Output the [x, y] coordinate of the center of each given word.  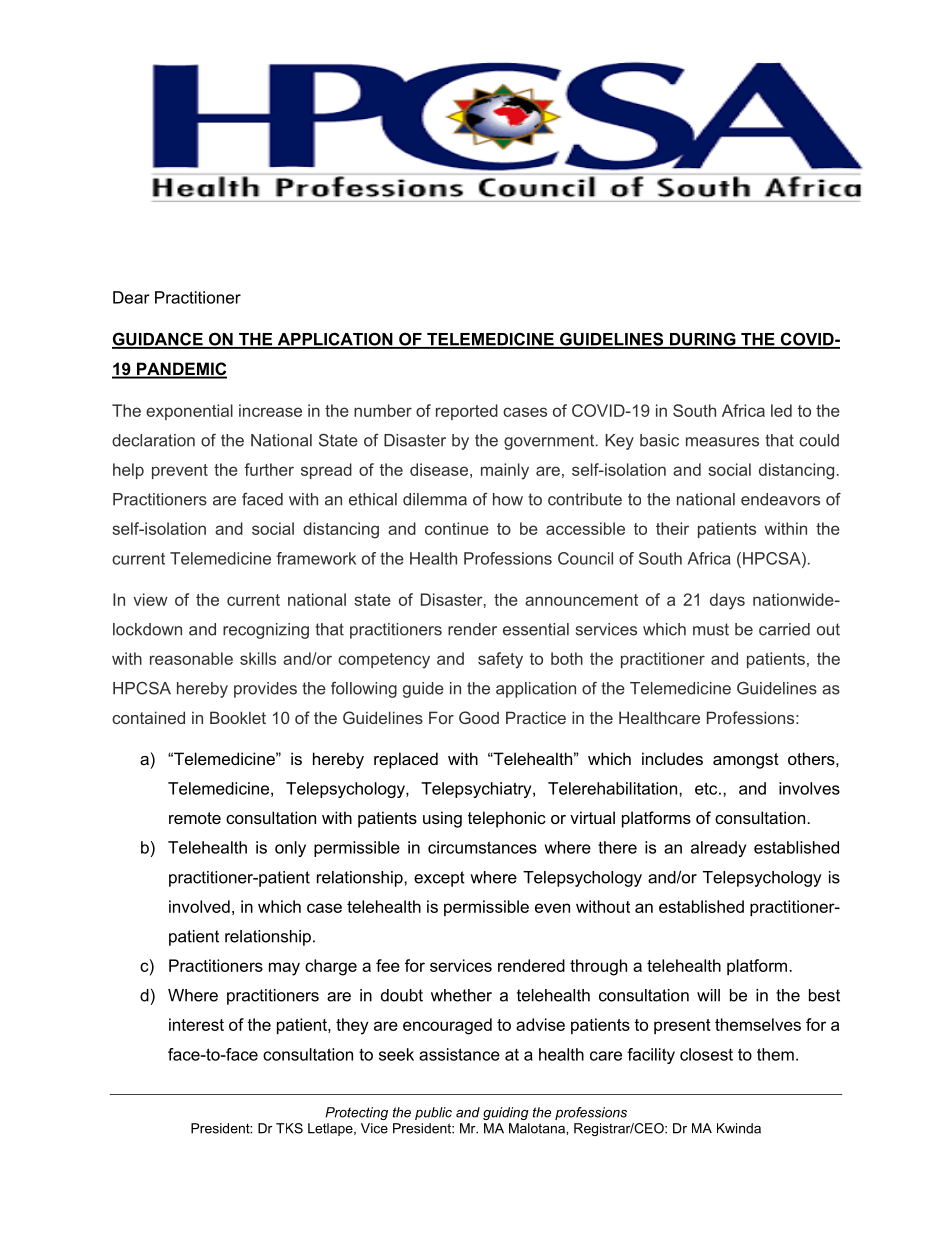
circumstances [482, 847]
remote [195, 818]
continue [457, 528]
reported [467, 412]
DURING [702, 340]
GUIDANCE [158, 340]
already [718, 849]
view [150, 599]
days [727, 601]
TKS [289, 1128]
